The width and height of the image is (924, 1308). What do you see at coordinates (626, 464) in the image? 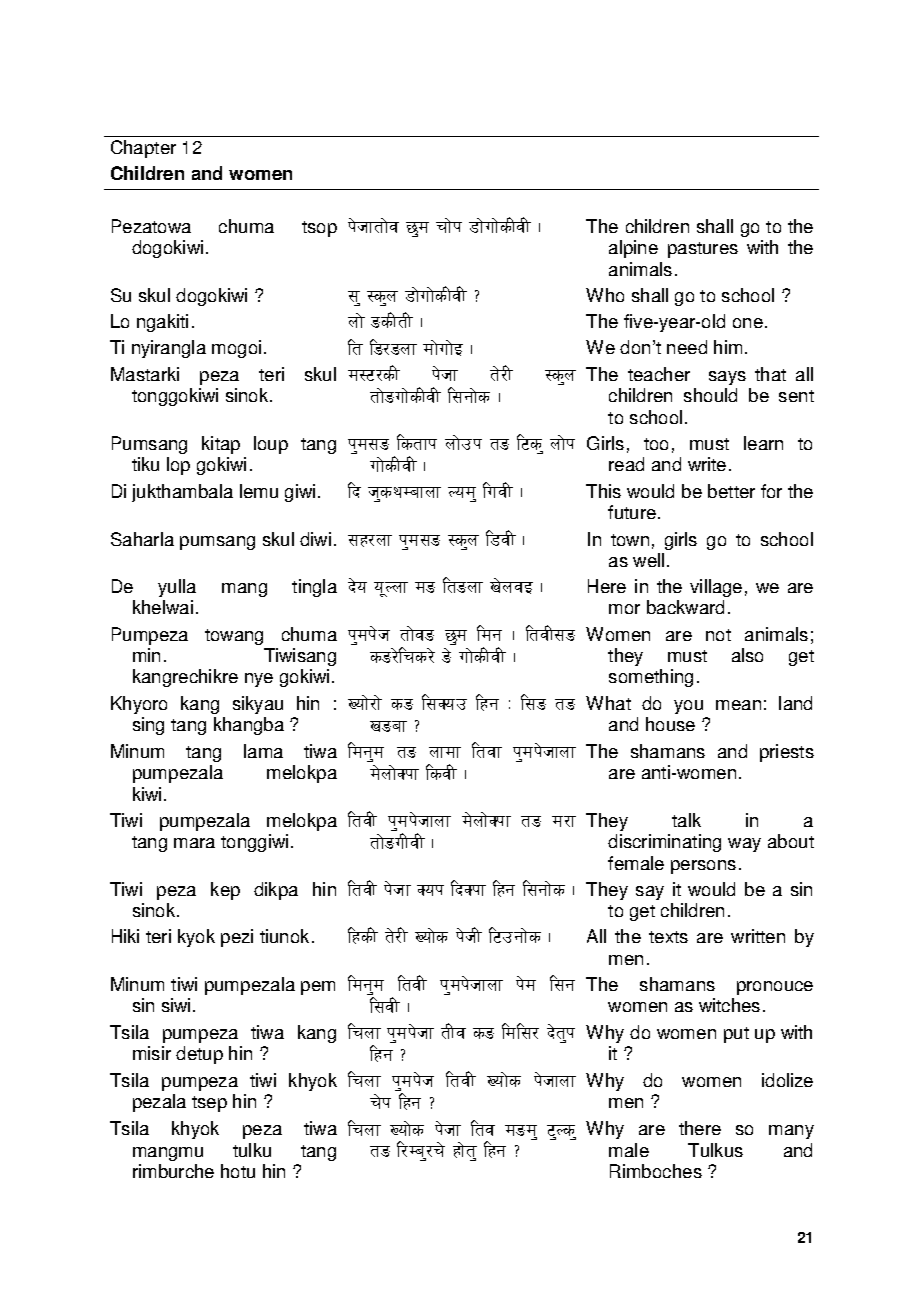
I see `read` at bounding box center [626, 464].
